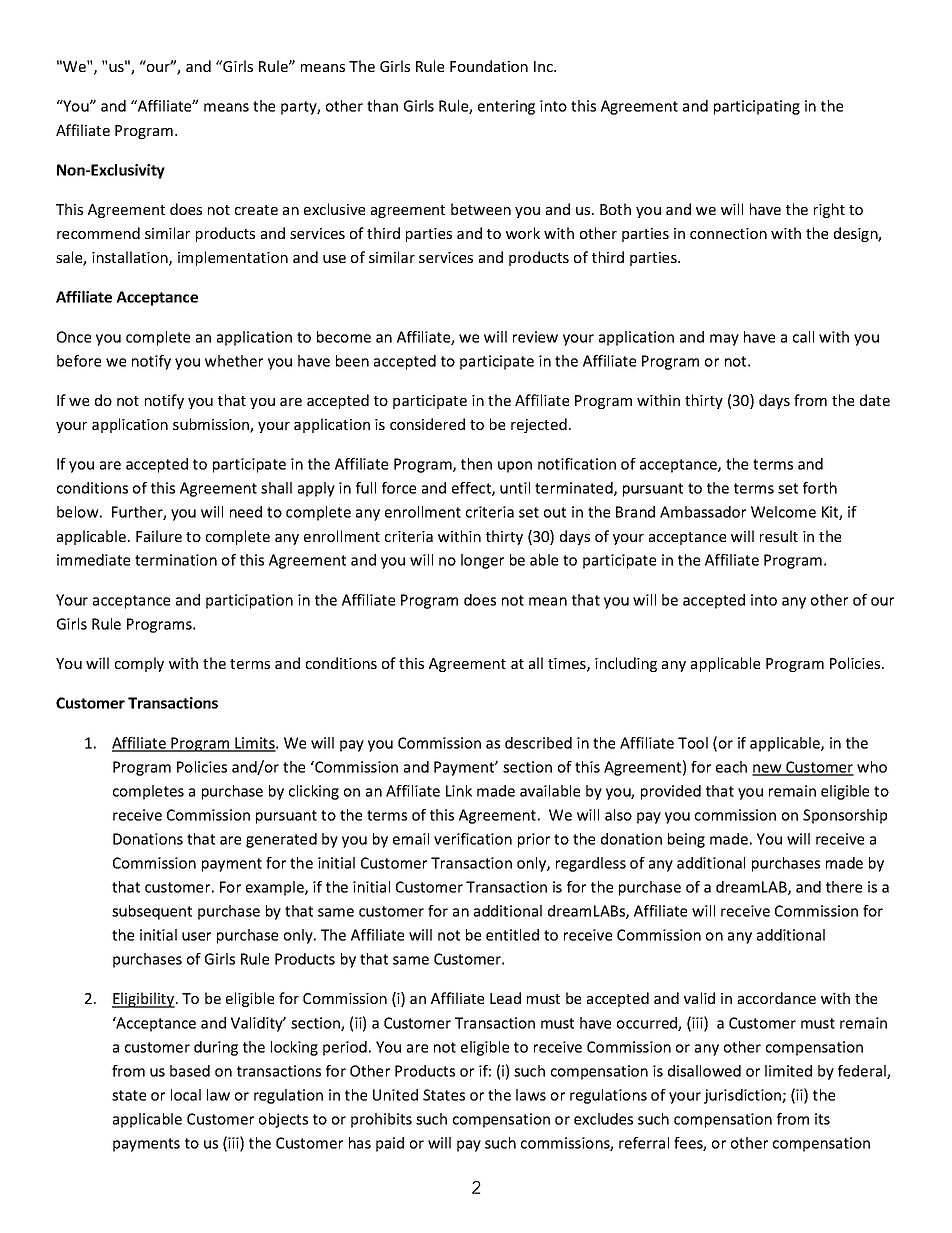 This screenshot has height=1233, width=952. What do you see at coordinates (152, 912) in the screenshot?
I see `subsequent` at bounding box center [152, 912].
